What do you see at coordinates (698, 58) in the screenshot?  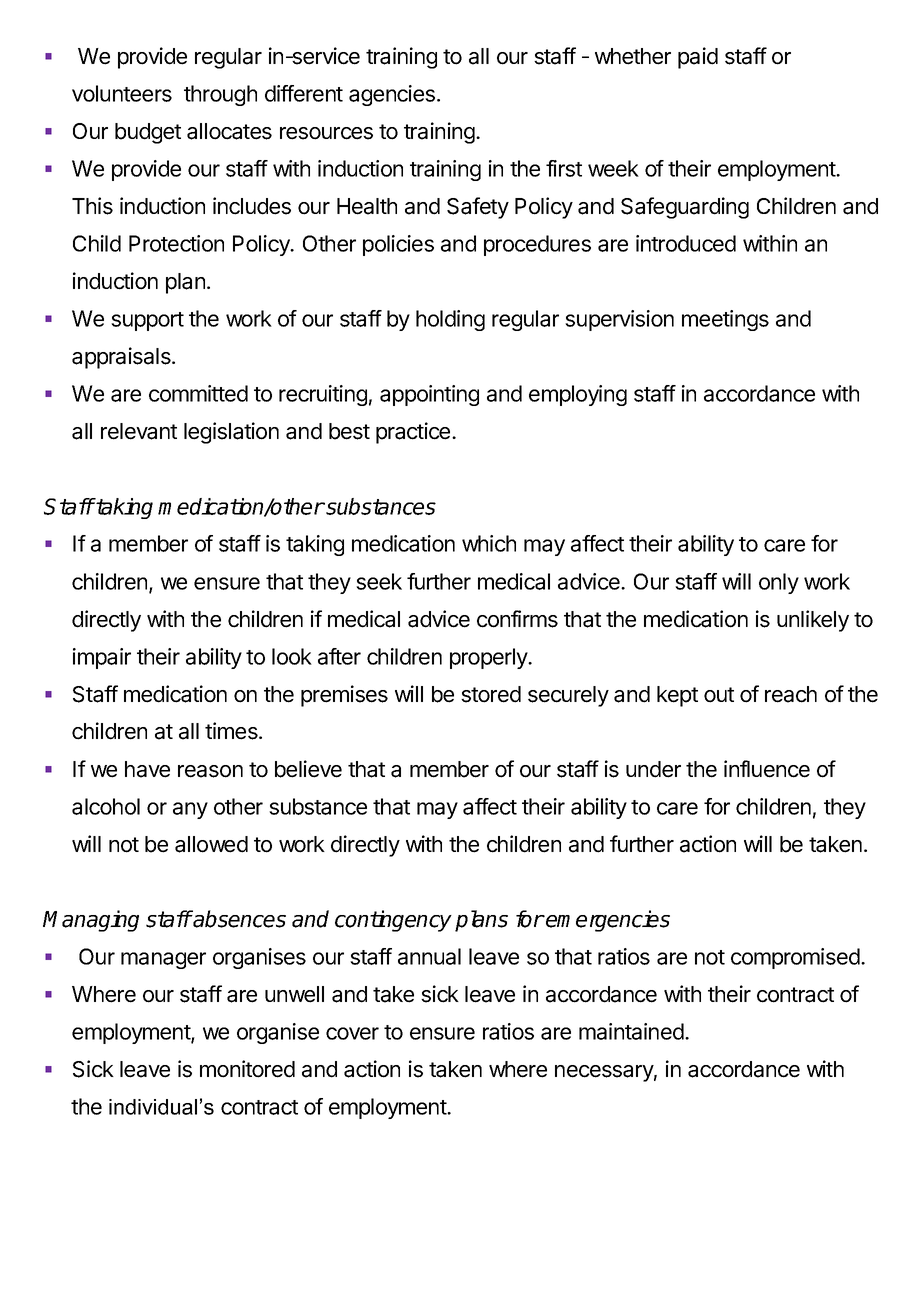 I see `paid` at bounding box center [698, 58].
